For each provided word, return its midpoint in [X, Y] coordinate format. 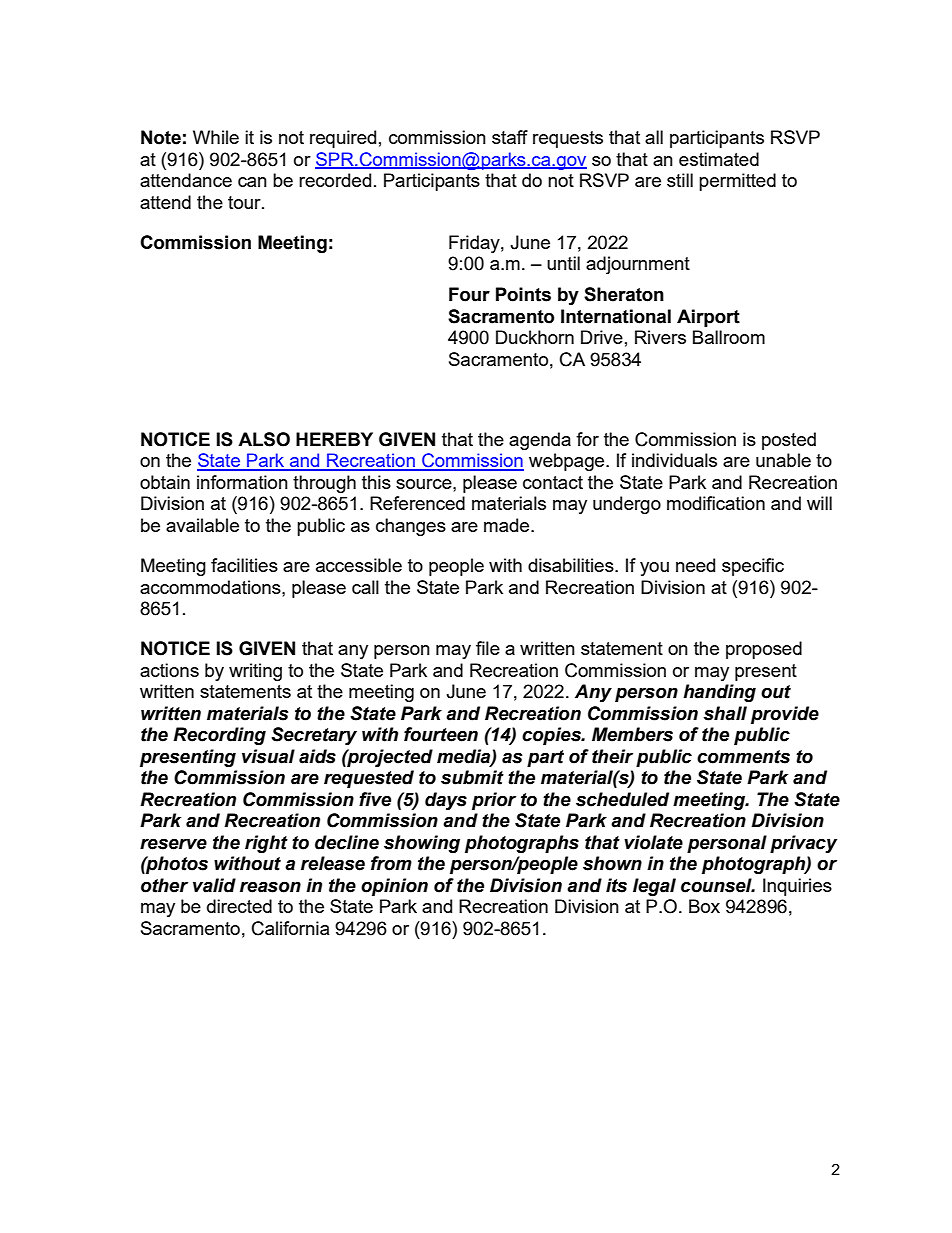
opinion [394, 887]
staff [510, 137]
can [252, 182]
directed [239, 906]
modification [716, 503]
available [202, 525]
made [508, 525]
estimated [719, 159]
